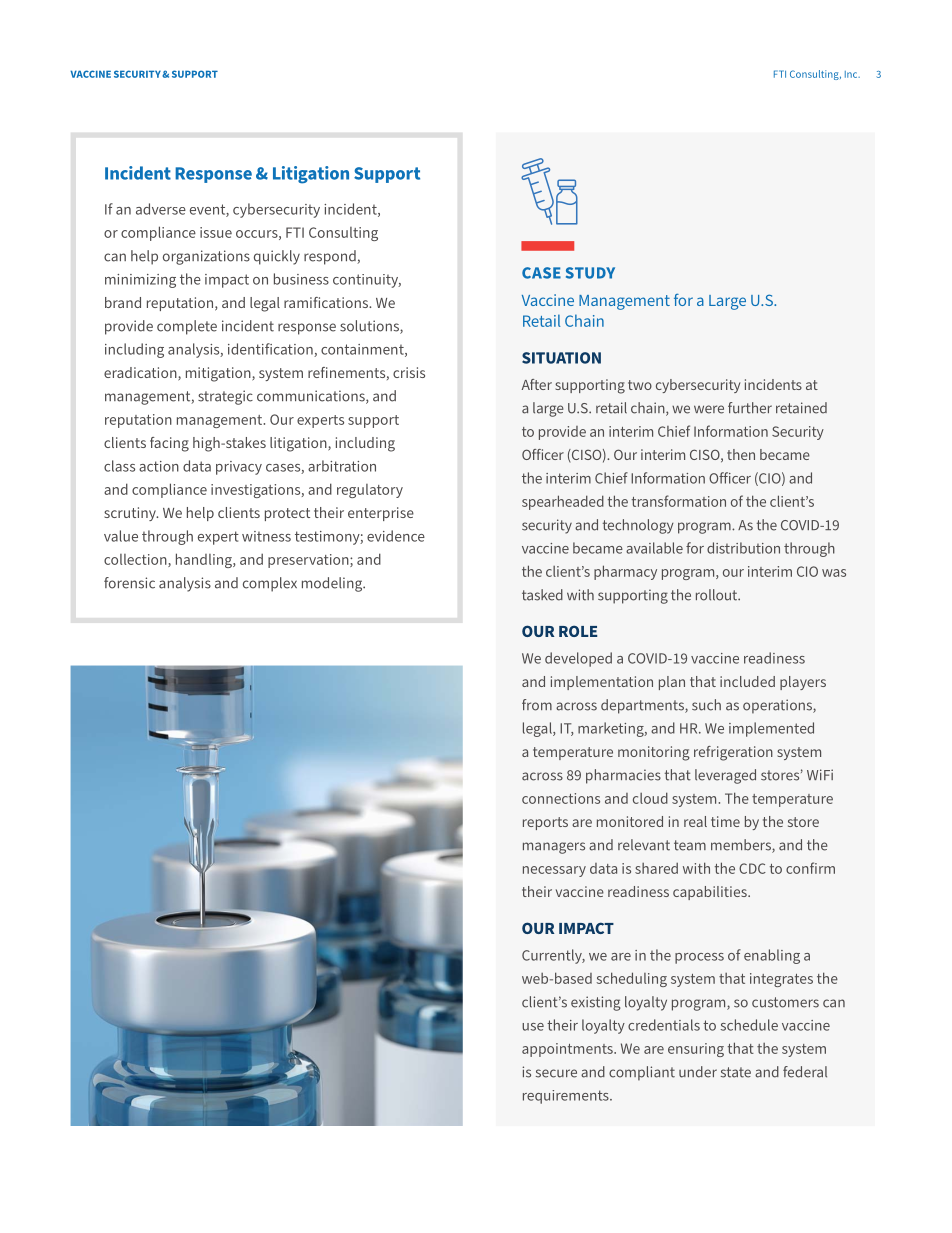 Image resolution: width=952 pixels, height=1233 pixels. I want to click on STUDY, so click(590, 273).
